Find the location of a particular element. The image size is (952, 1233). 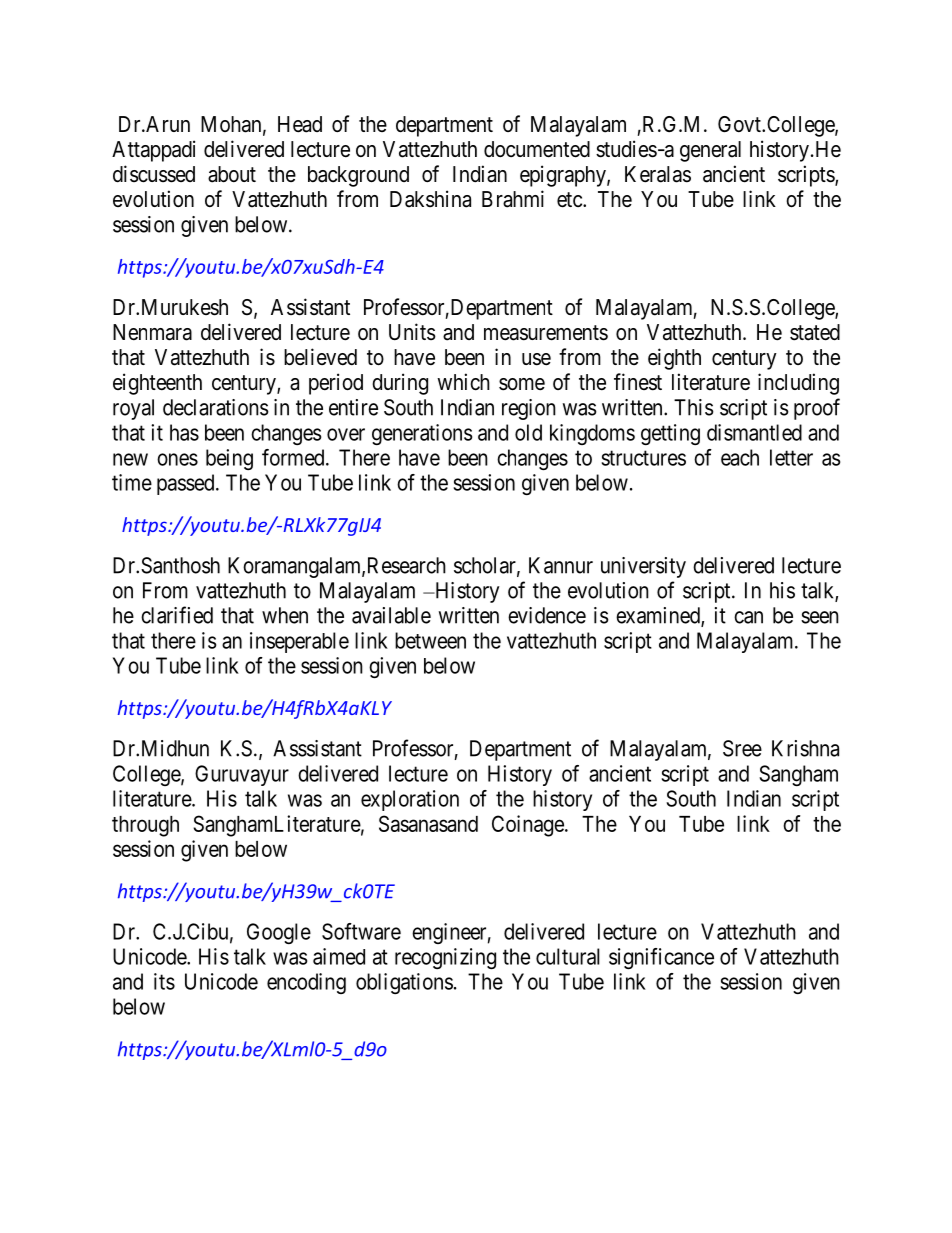

about is located at coordinates (232, 174).
